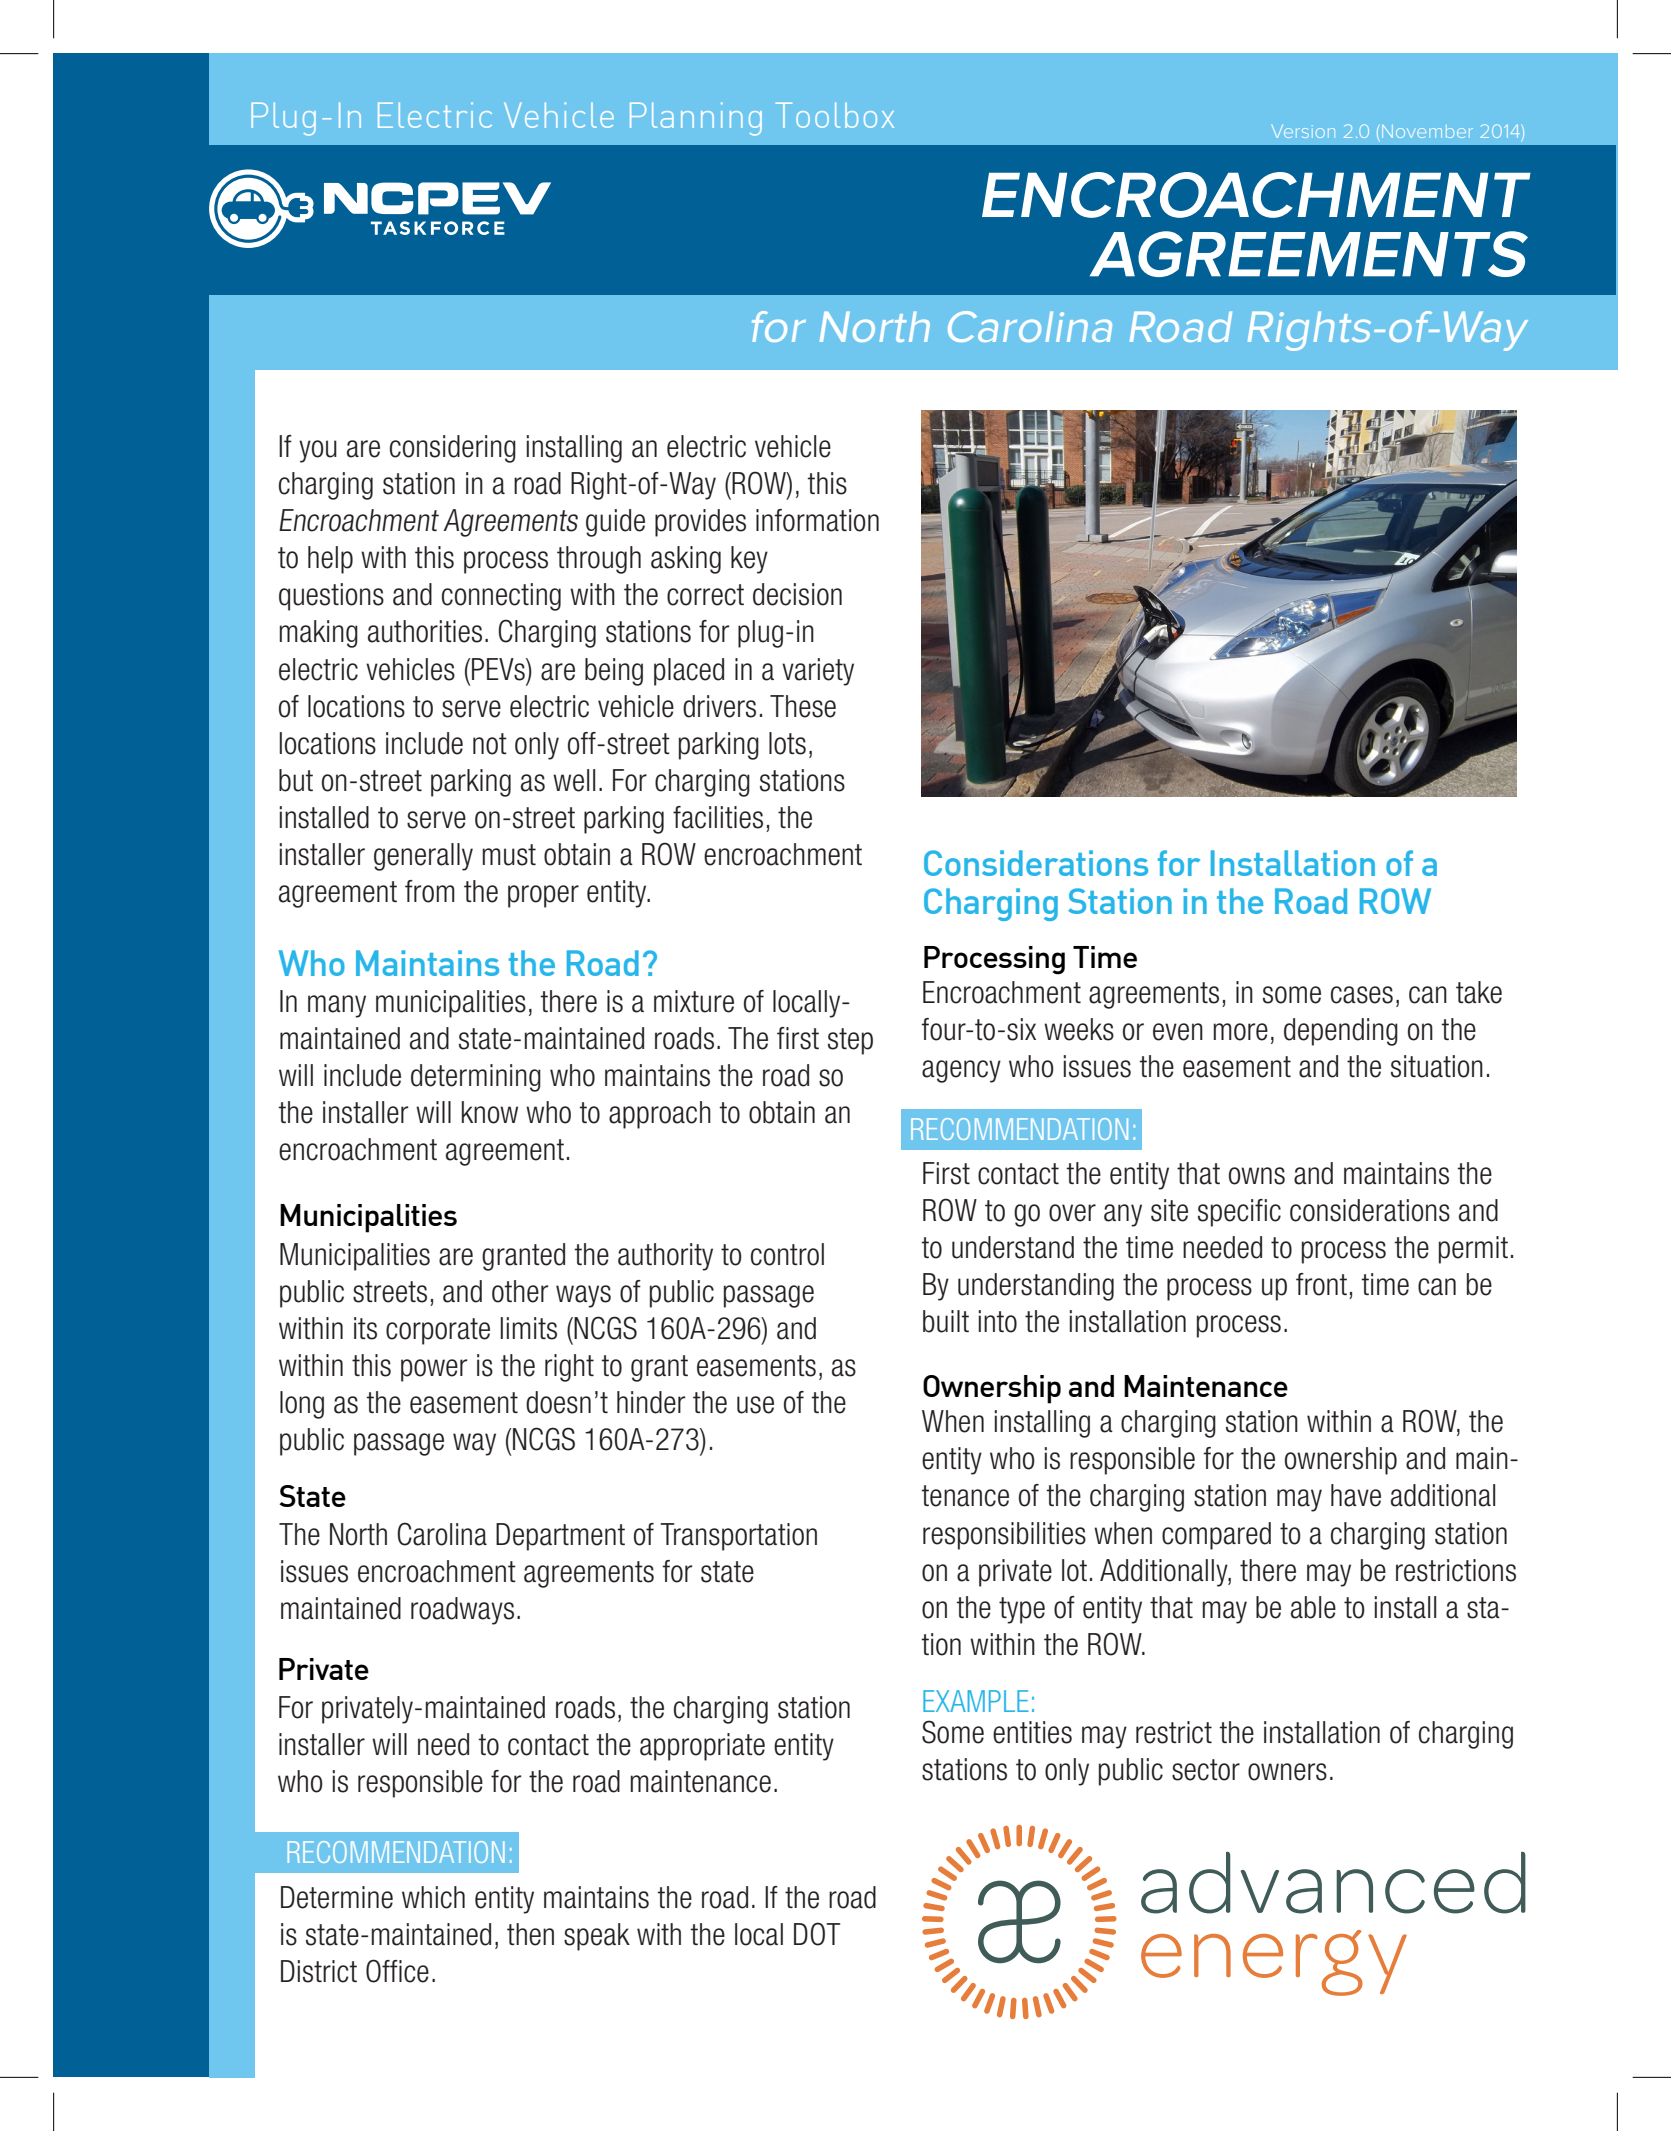 The image size is (1671, 2131). I want to click on DOT, so click(817, 1934).
